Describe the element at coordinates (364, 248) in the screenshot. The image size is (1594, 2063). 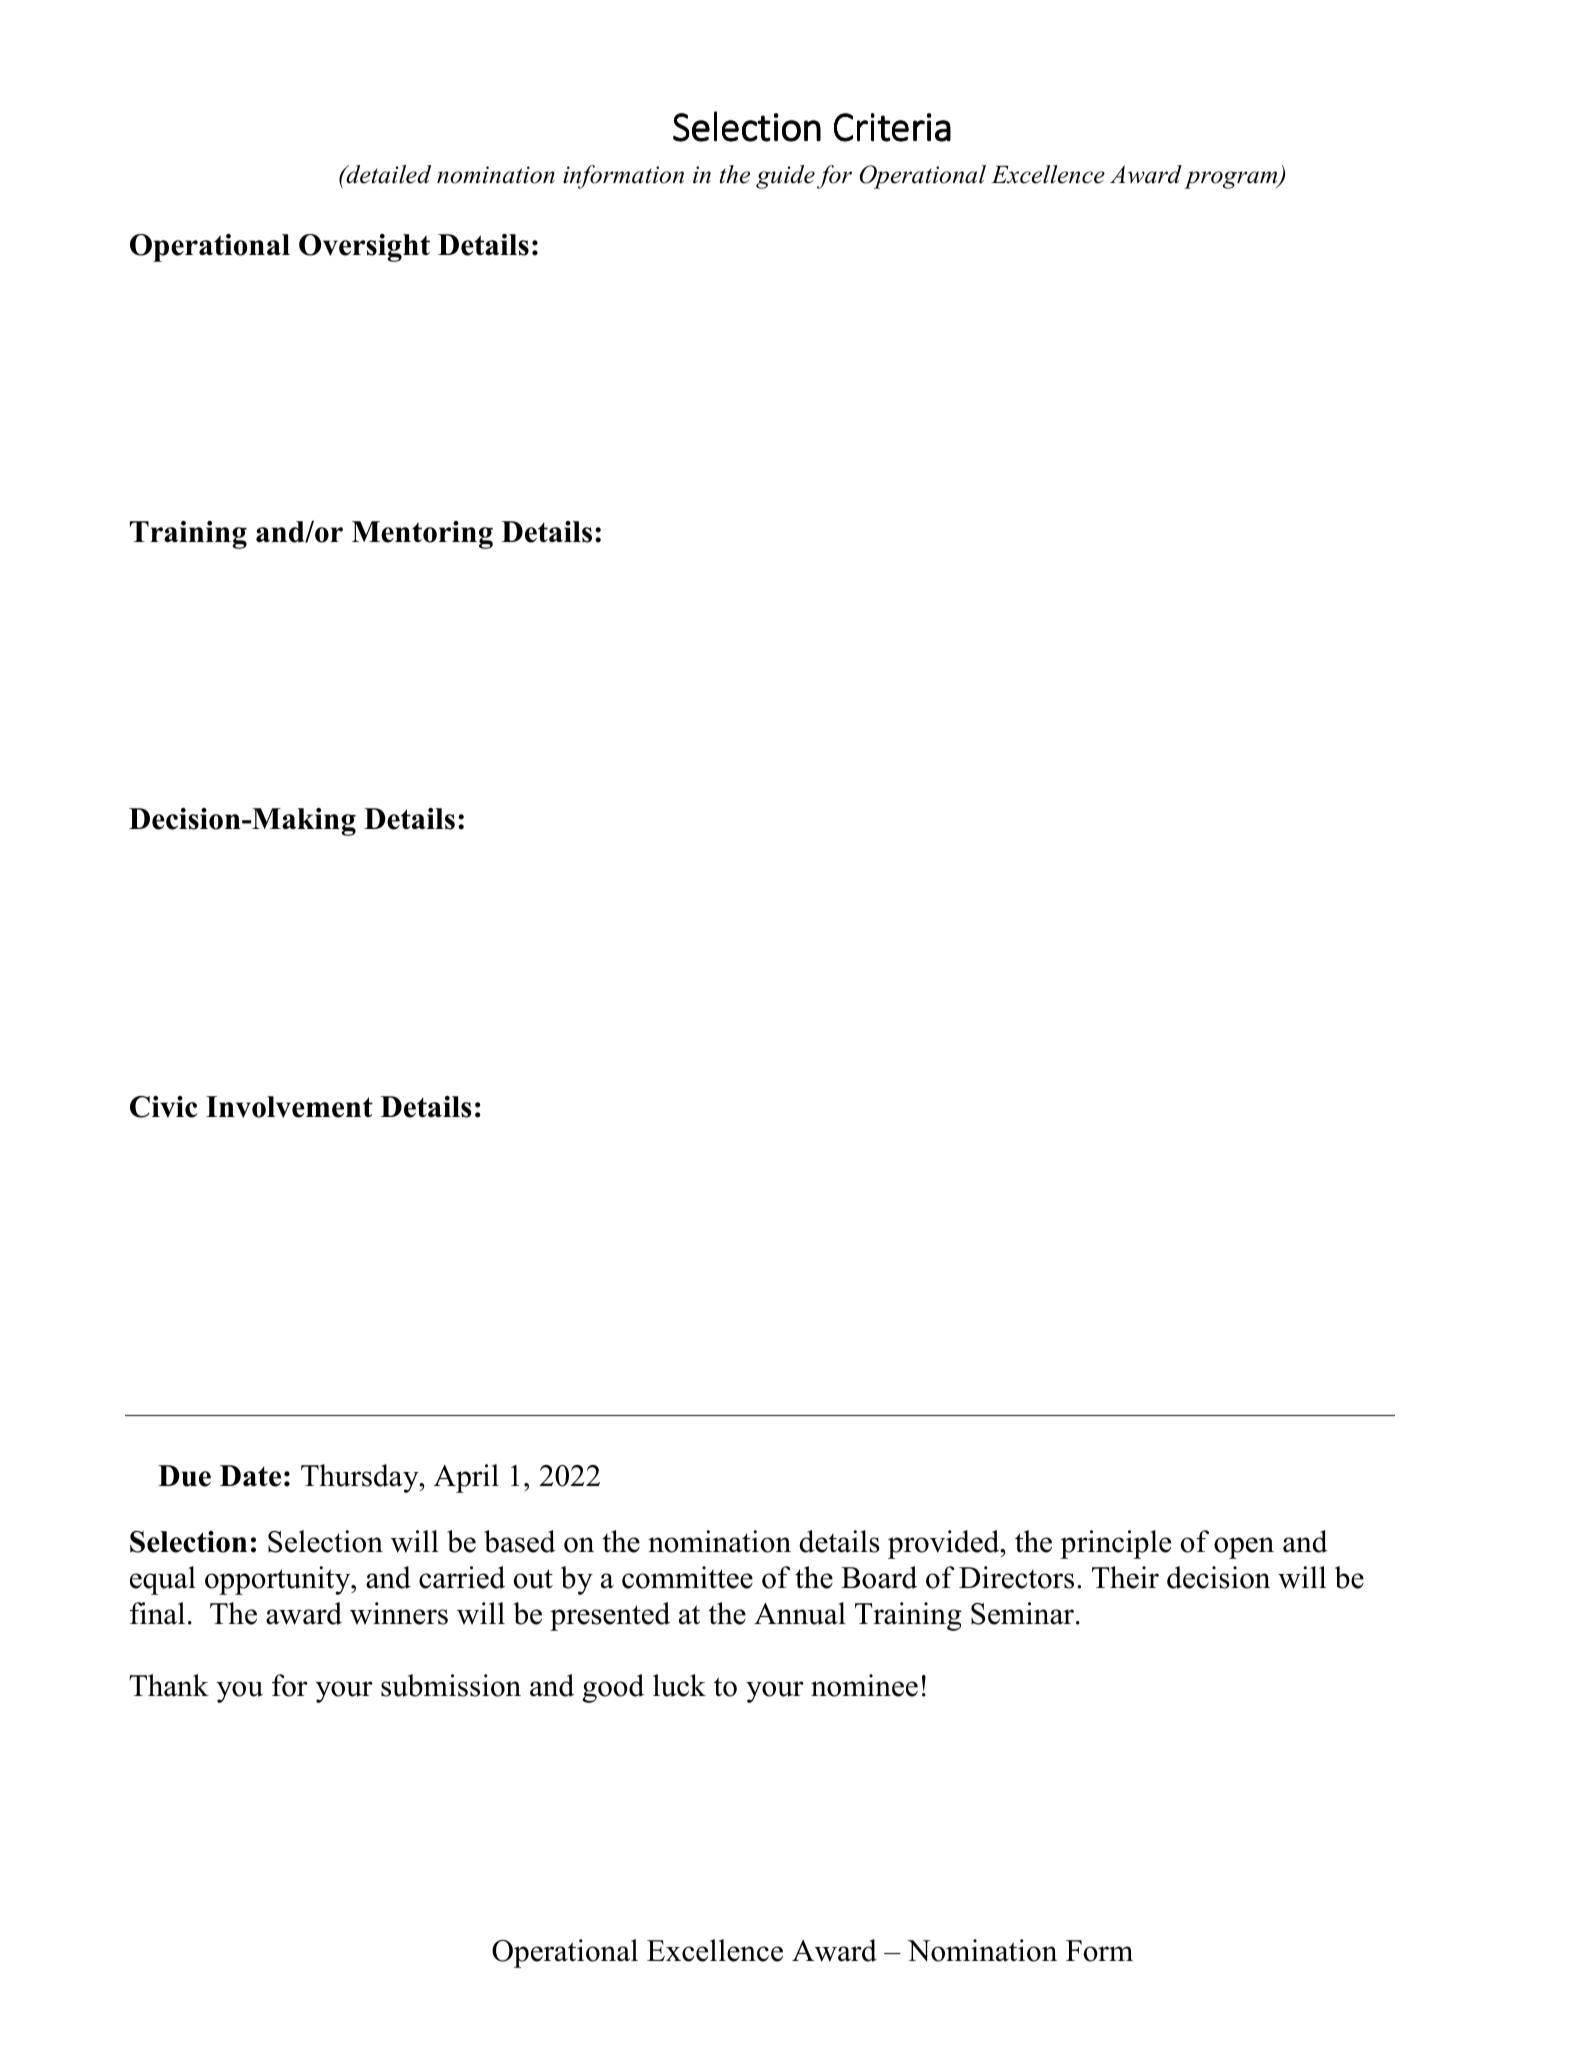
I see `Oversight` at that location.
